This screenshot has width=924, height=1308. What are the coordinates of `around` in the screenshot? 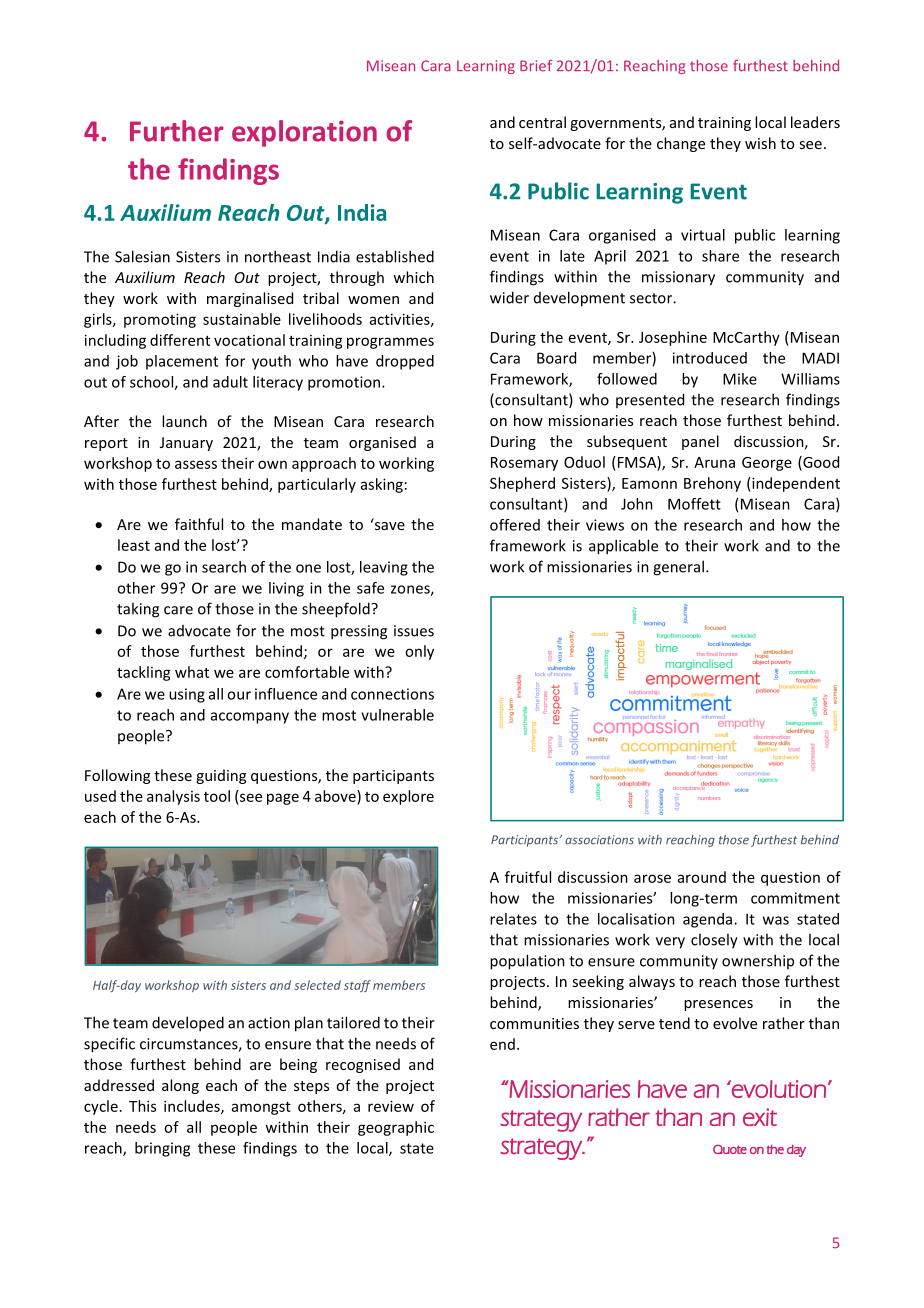 It's located at (702, 877).
